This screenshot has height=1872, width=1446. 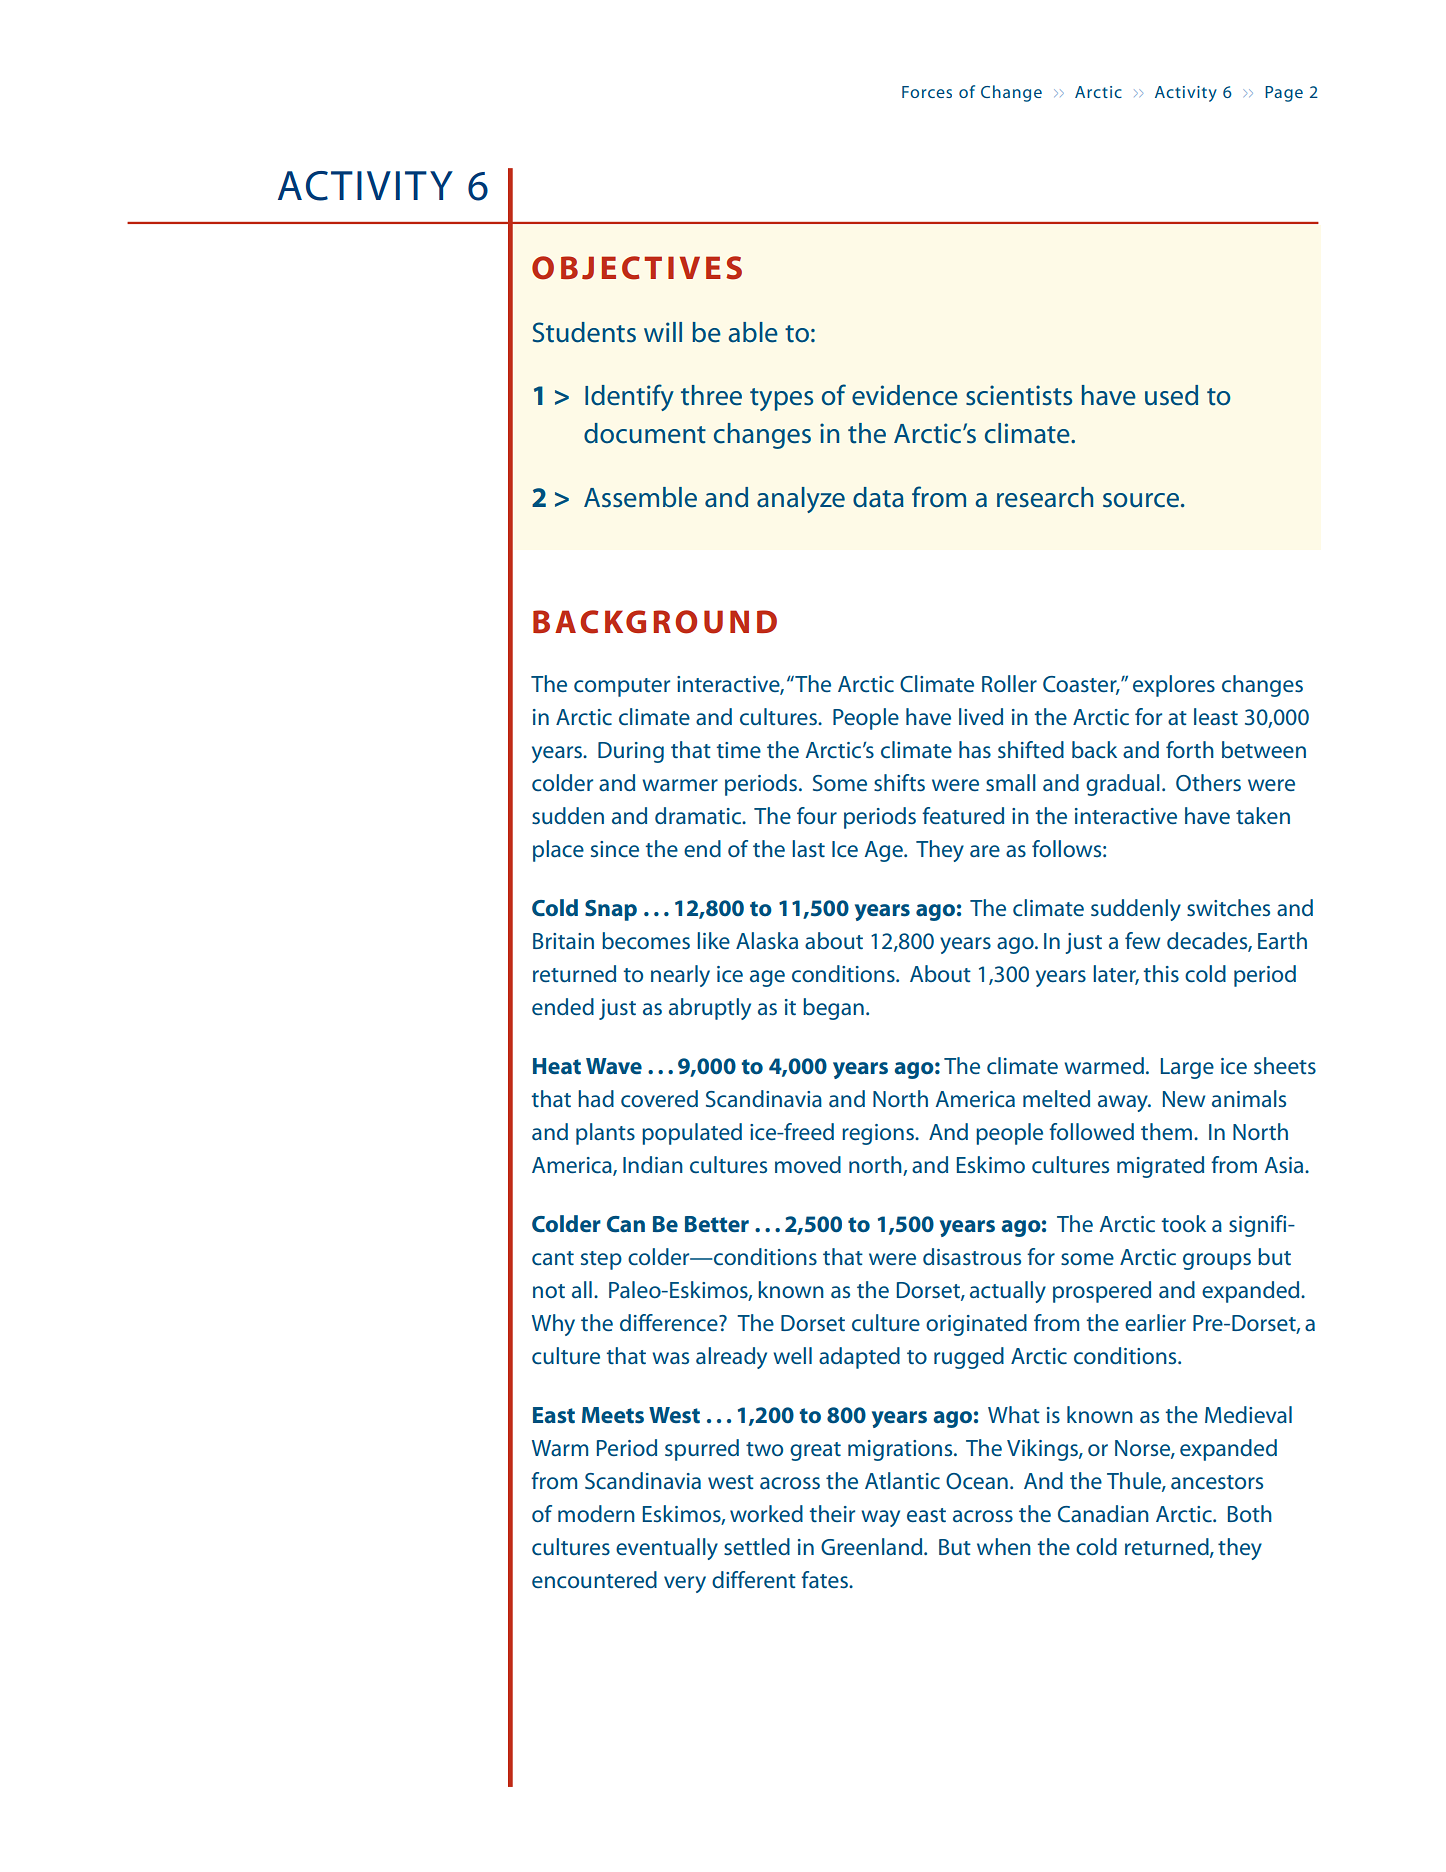 I want to click on Others, so click(x=1208, y=783).
